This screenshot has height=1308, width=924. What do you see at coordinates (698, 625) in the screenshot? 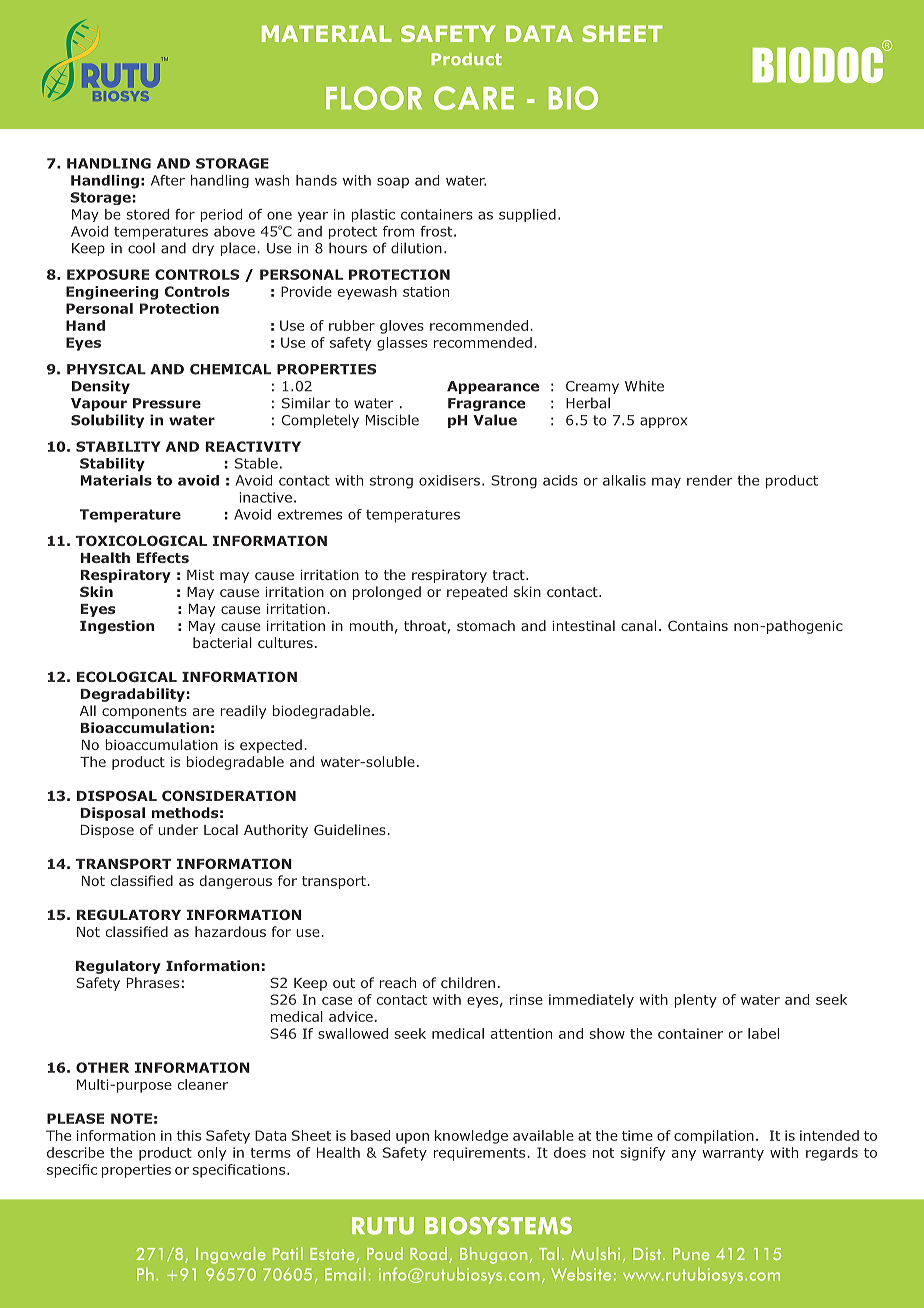
I see `Contains` at bounding box center [698, 625].
